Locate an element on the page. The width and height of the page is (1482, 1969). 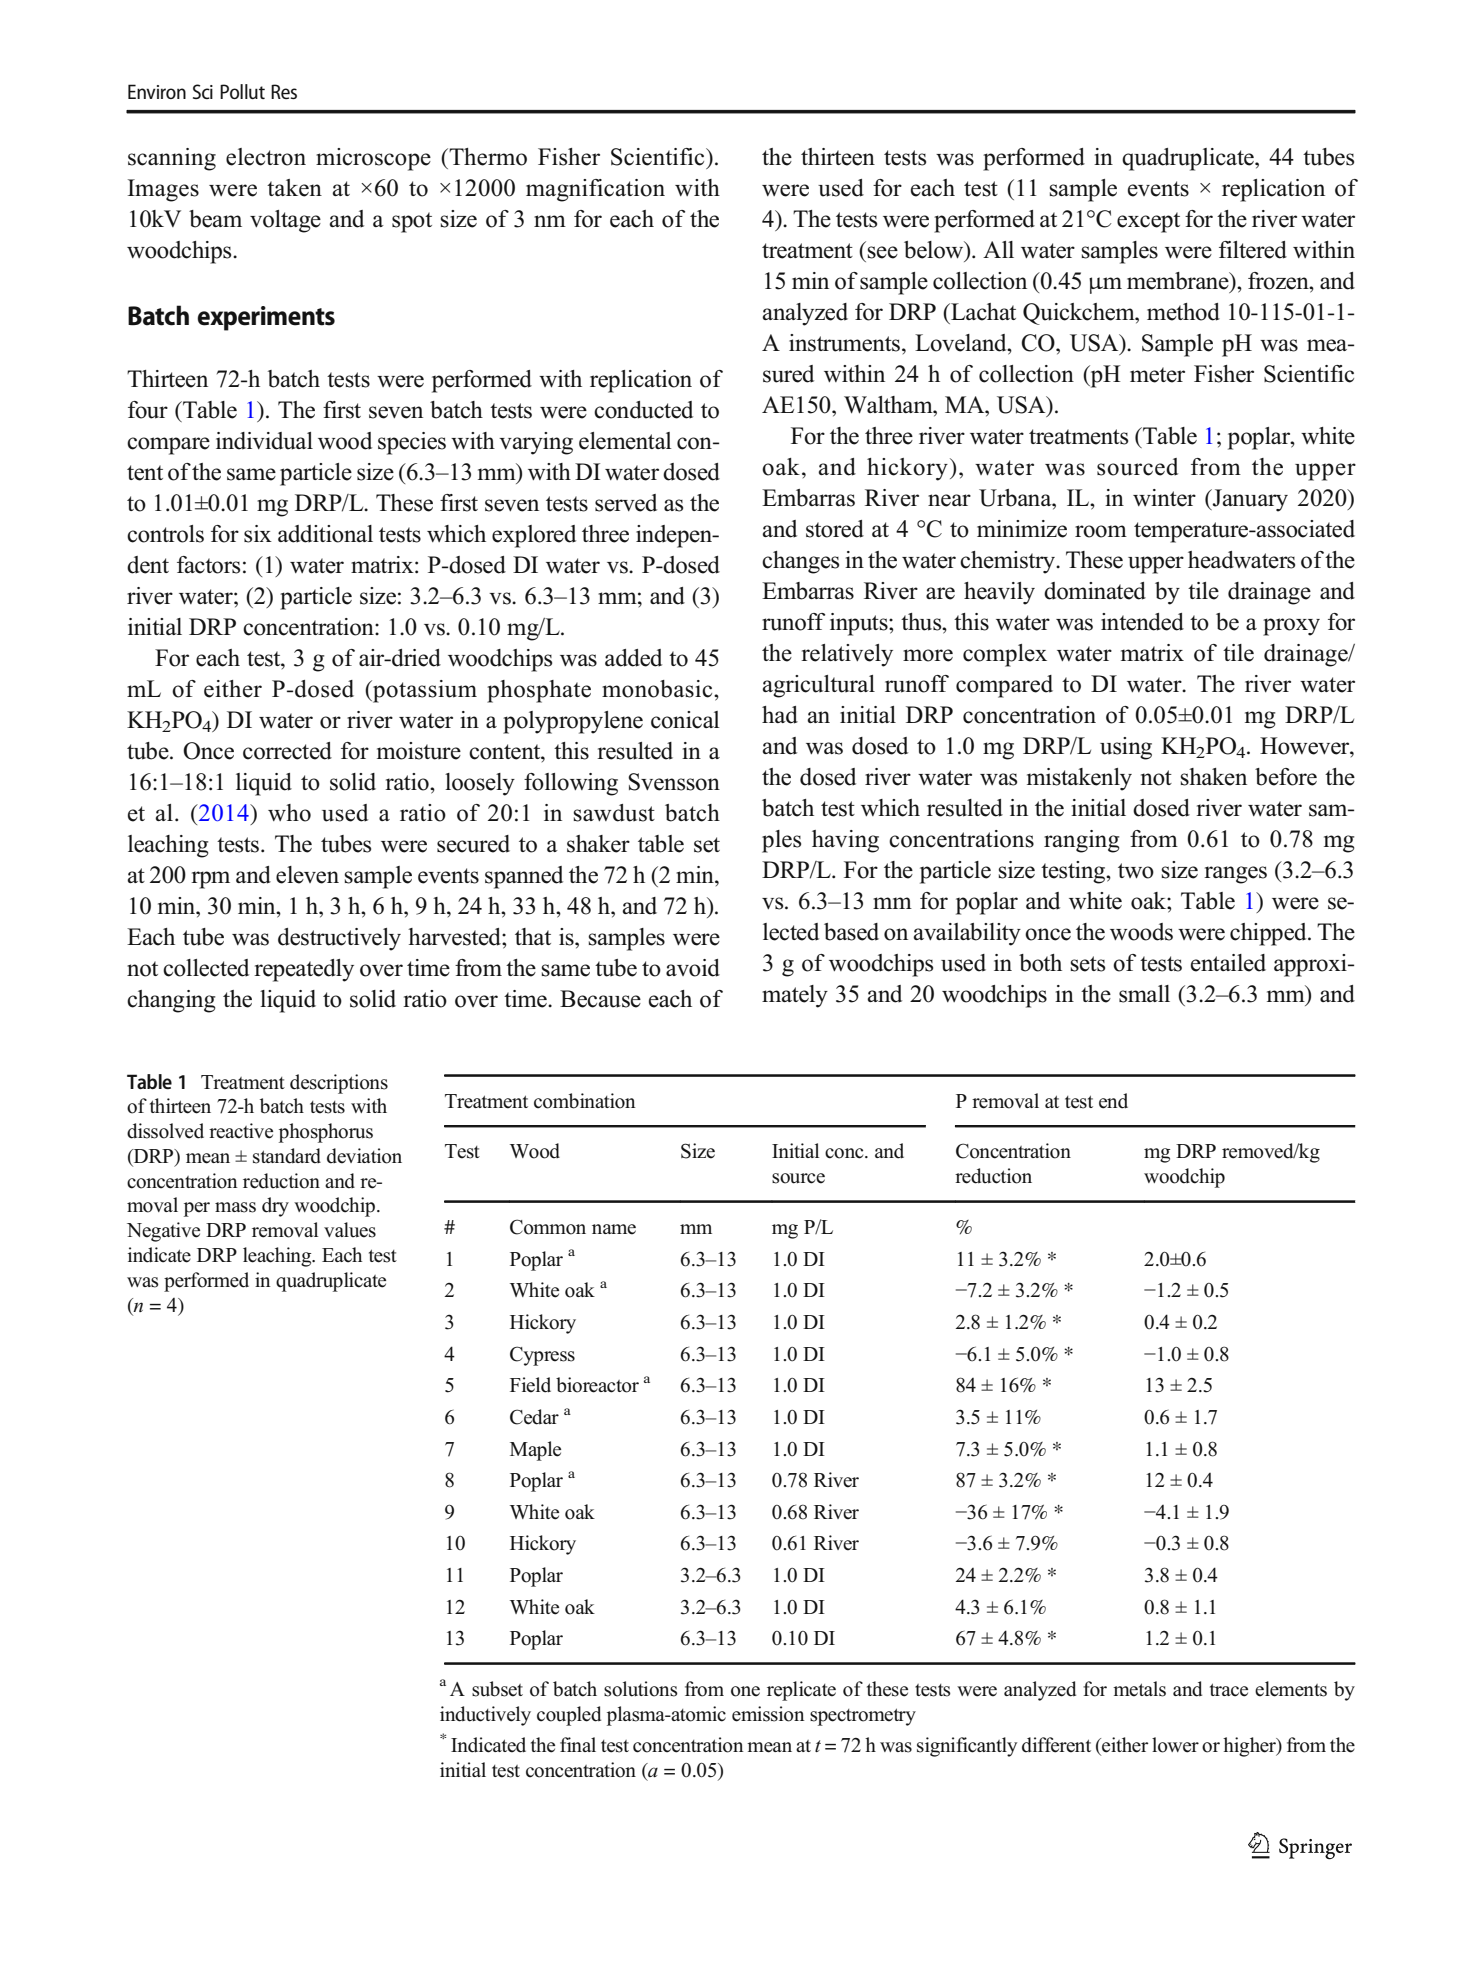
standard is located at coordinates (287, 1156).
